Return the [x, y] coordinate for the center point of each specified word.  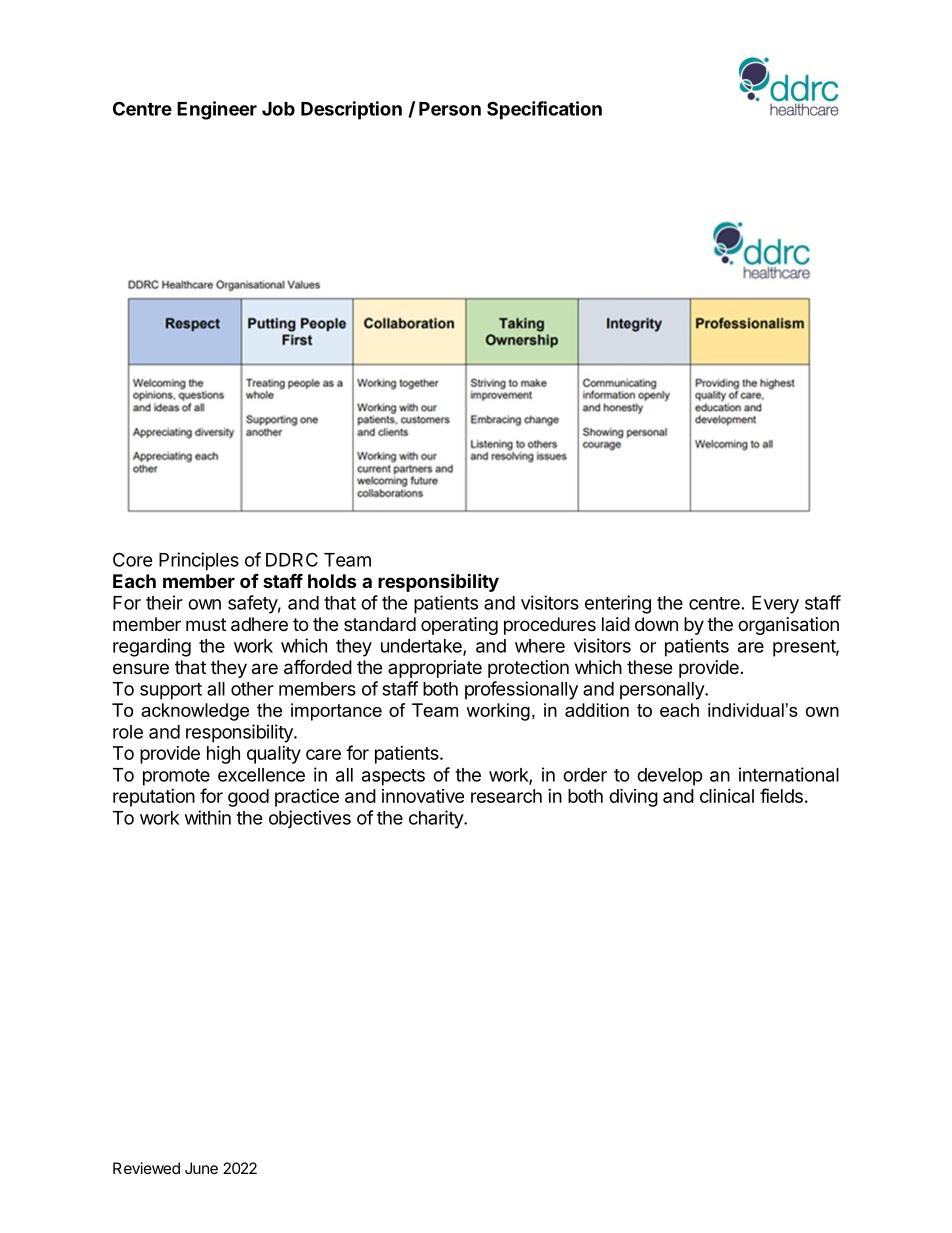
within [208, 817]
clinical [727, 796]
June [201, 1168]
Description [351, 110]
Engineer [217, 110]
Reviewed [146, 1168]
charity [437, 819]
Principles [199, 561]
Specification [544, 110]
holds [332, 581]
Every [775, 605]
